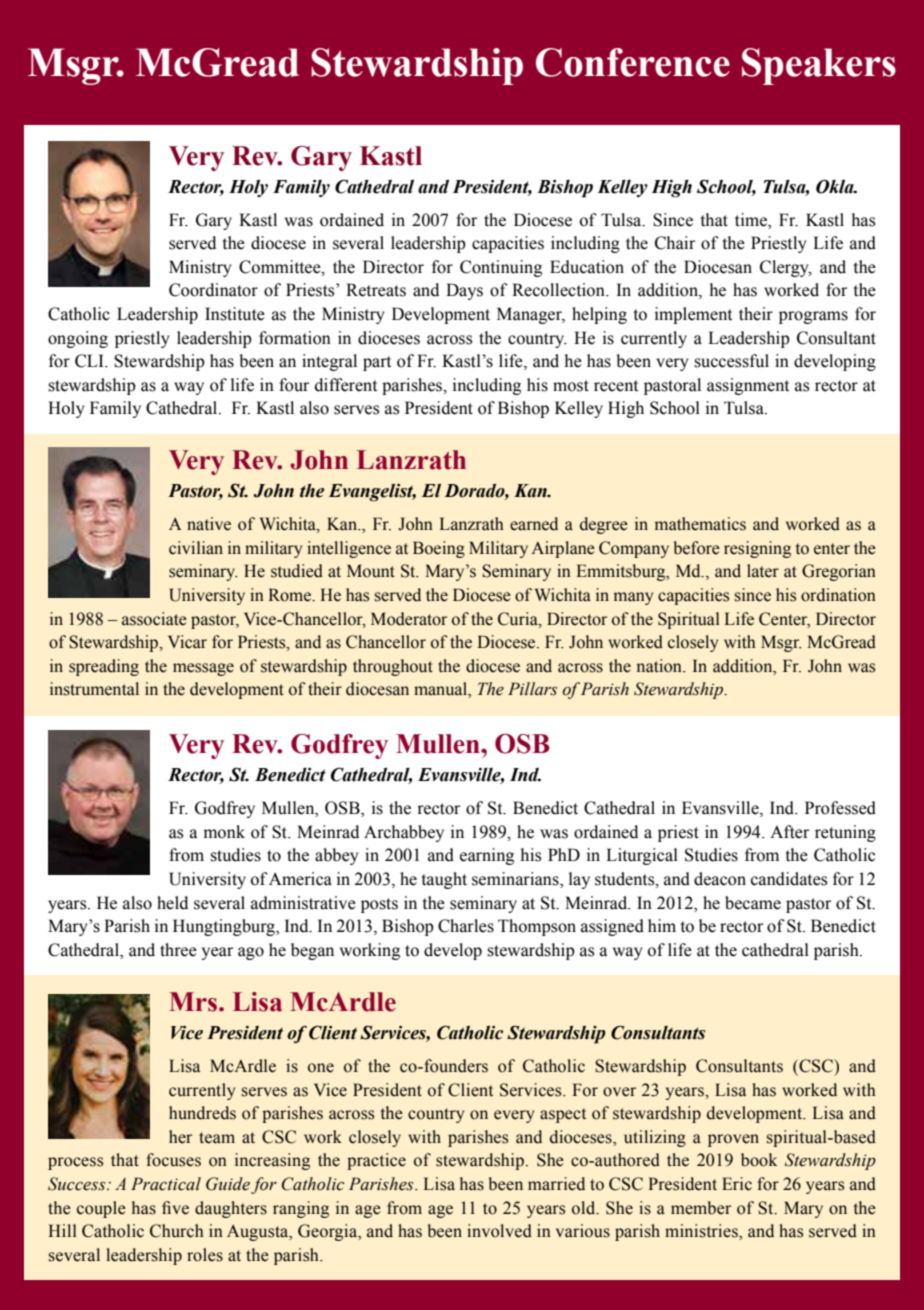 The width and height of the image is (924, 1310). I want to click on Coordinator, so click(213, 290).
